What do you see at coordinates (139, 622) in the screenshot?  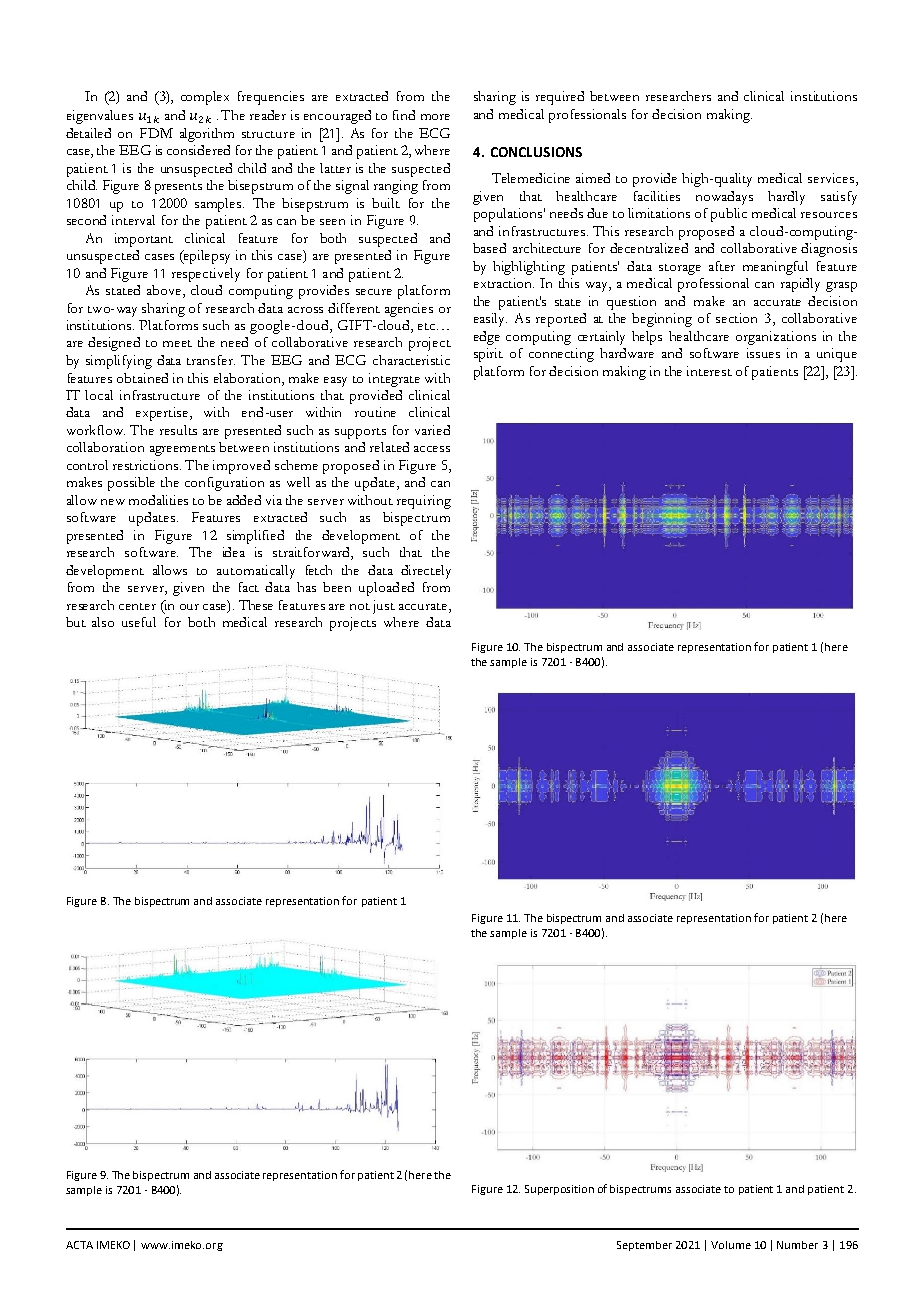 I see `useful` at bounding box center [139, 622].
